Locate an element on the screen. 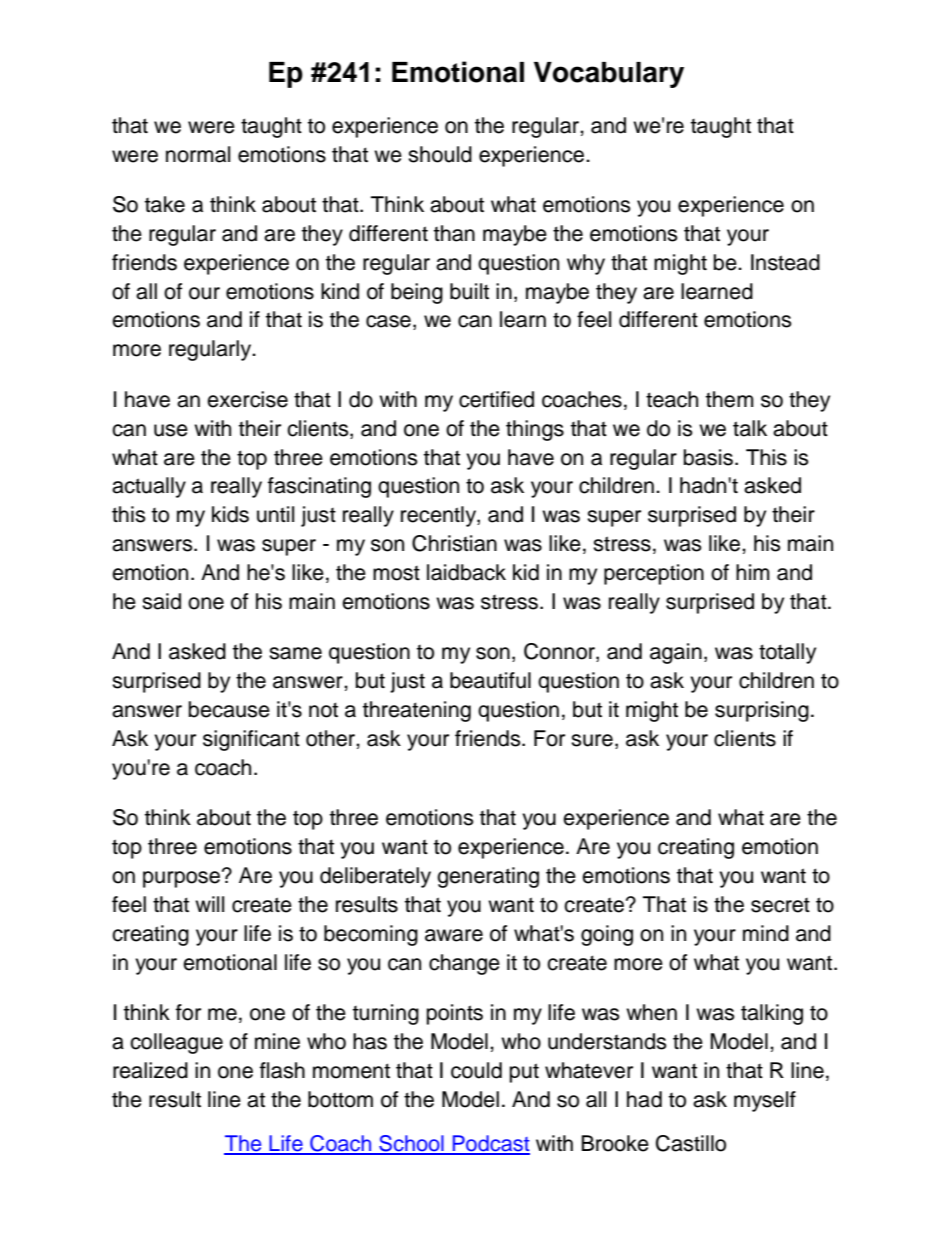 The width and height of the screenshot is (952, 1233). significant is located at coordinates (251, 740).
